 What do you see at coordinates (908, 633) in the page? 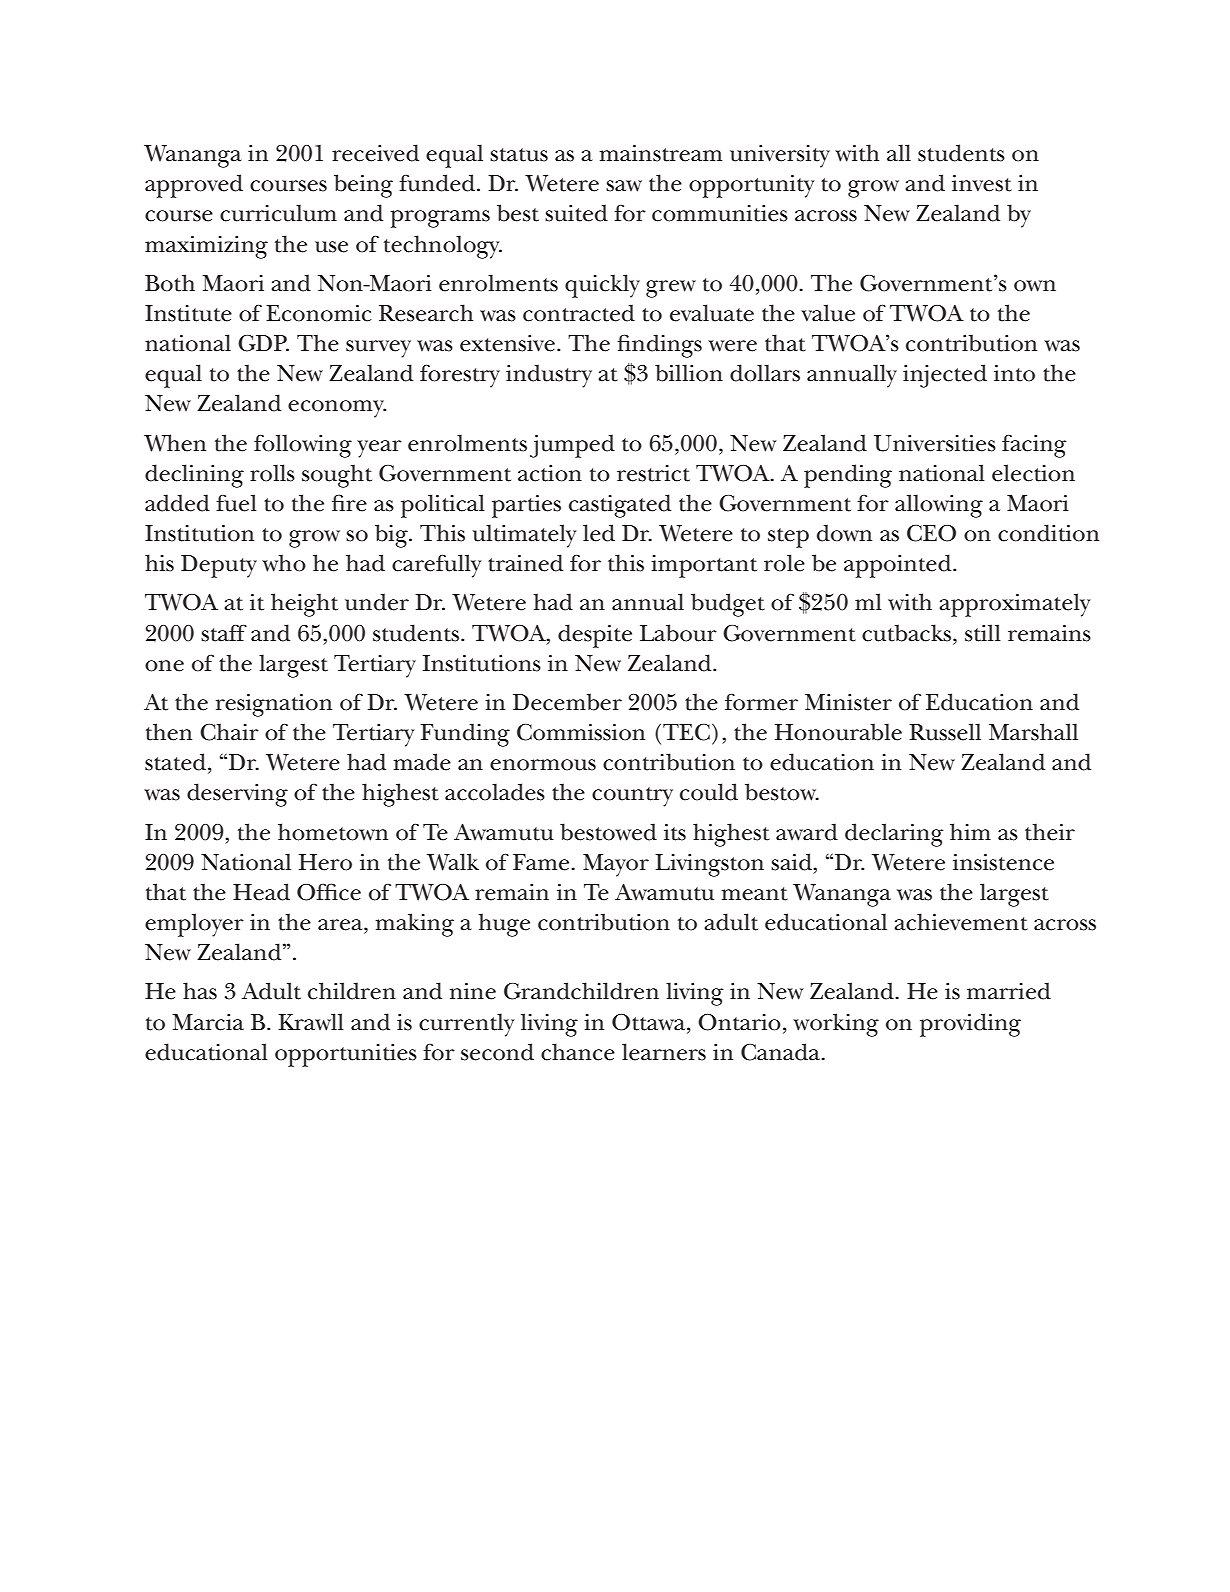
I see `cutbacks` at bounding box center [908, 633].
